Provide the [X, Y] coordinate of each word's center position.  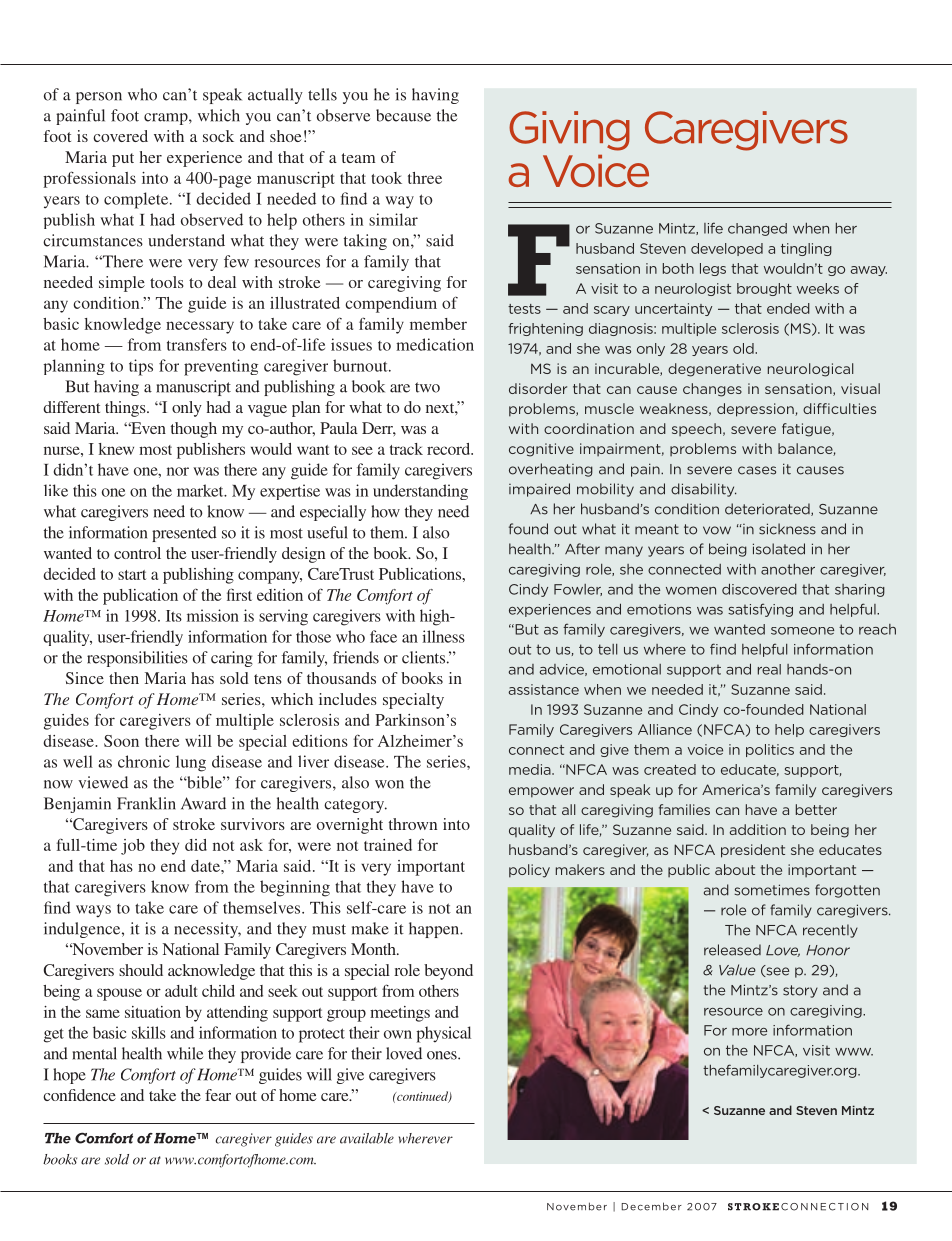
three [425, 178]
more [749, 1032]
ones [443, 1055]
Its [174, 616]
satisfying [760, 610]
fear [218, 1095]
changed [757, 229]
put [123, 160]
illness [443, 636]
